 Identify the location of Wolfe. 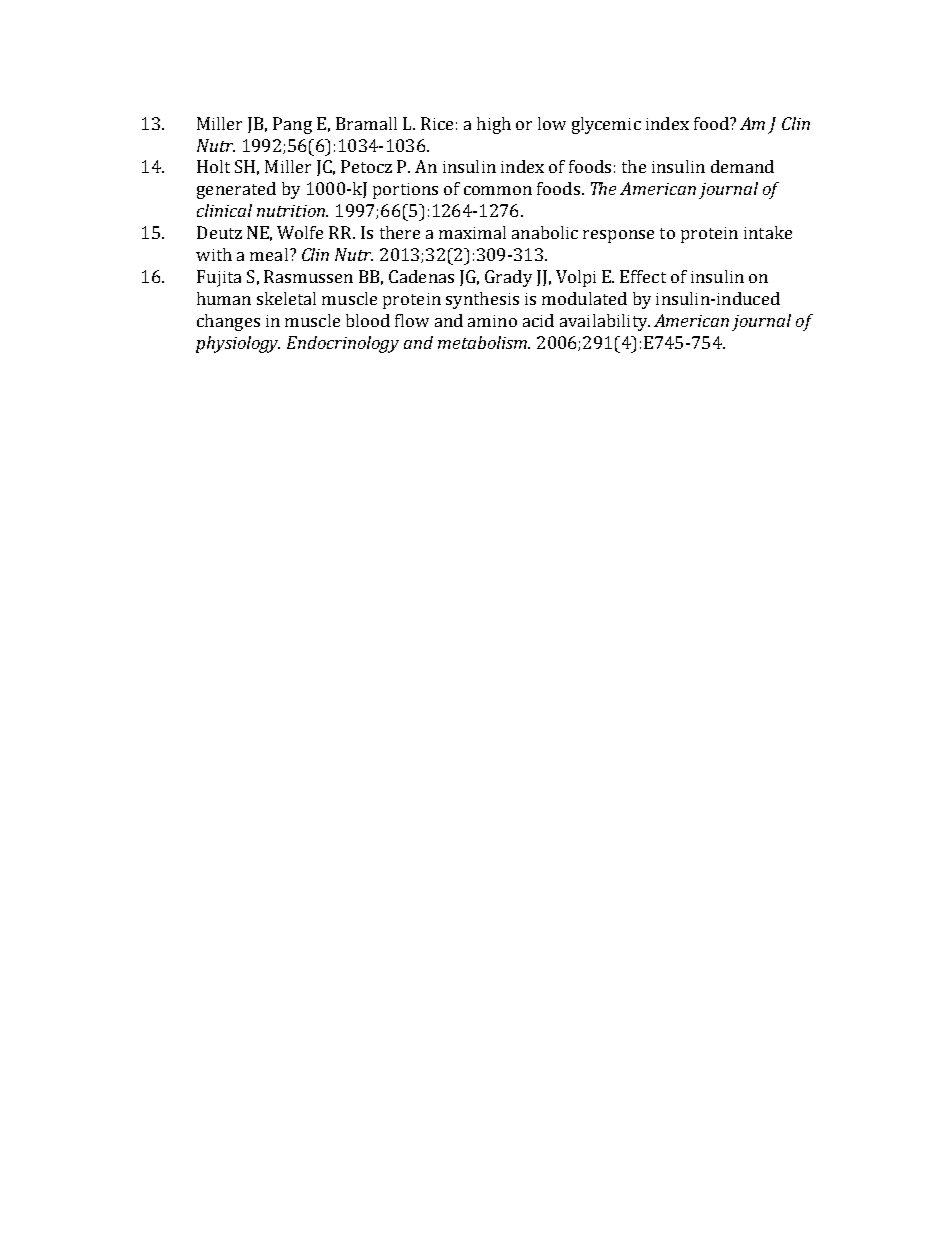
(300, 232).
